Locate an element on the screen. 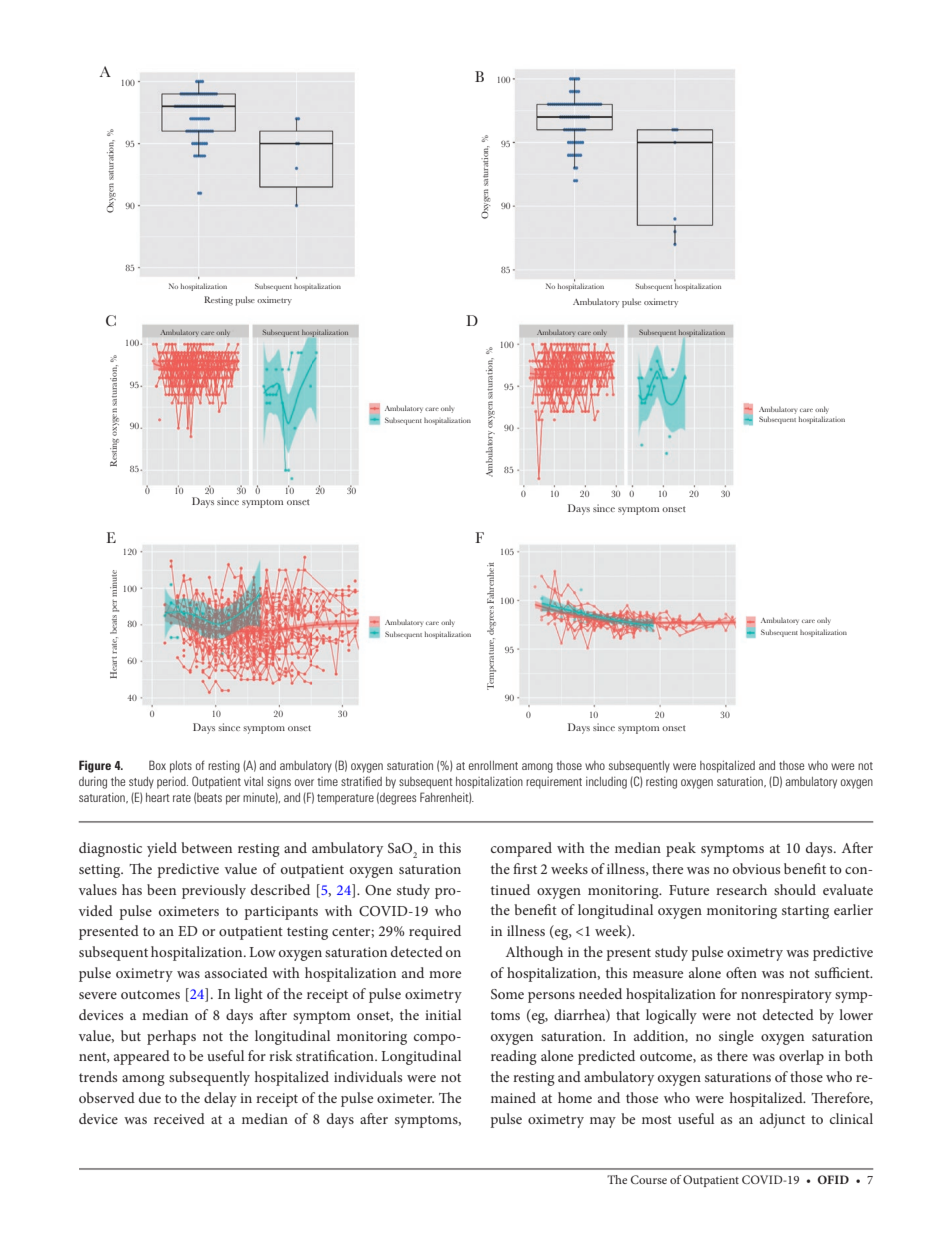 The height and width of the screenshot is (1255, 952). period is located at coordinates (172, 783).
